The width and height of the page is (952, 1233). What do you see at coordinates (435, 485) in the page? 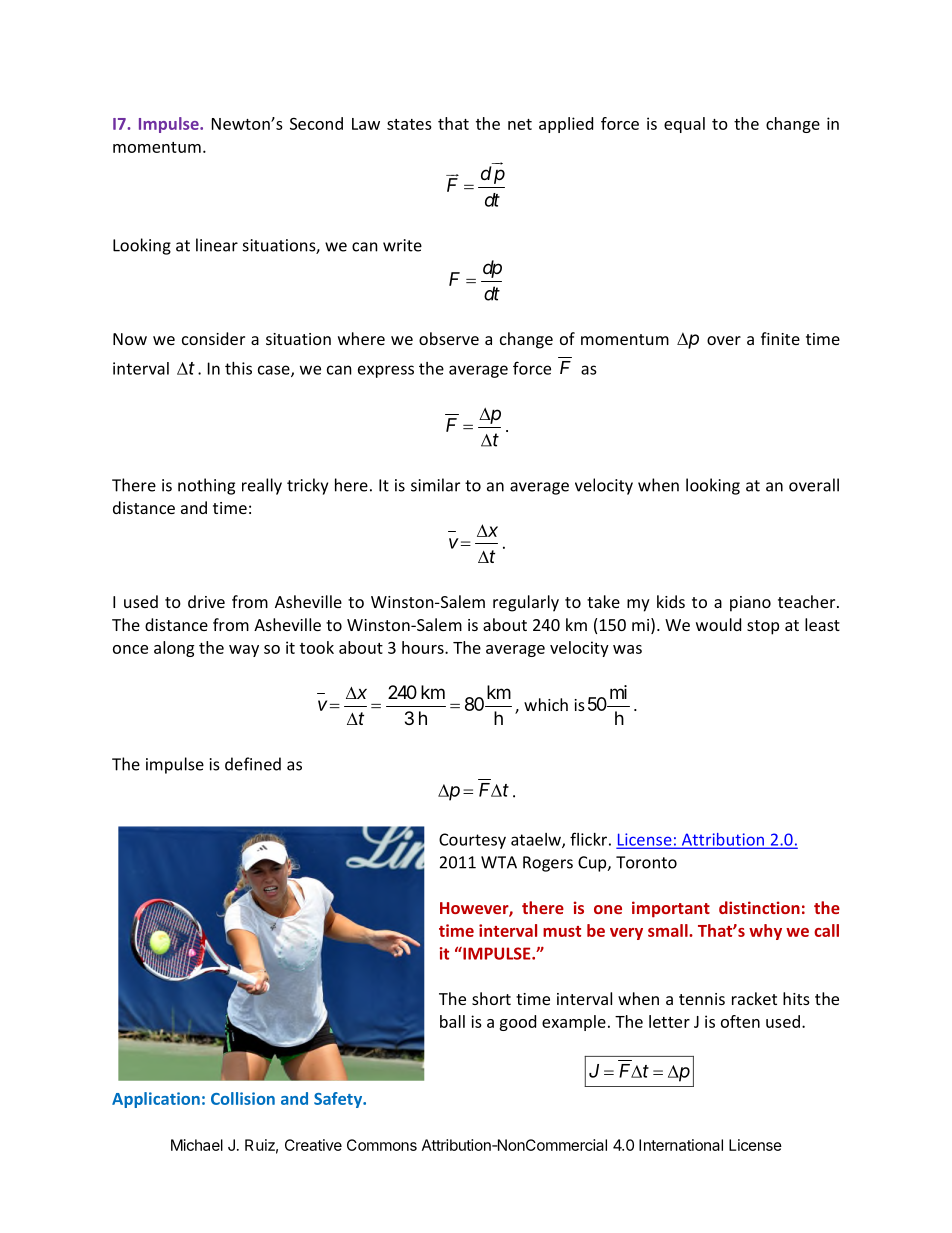
I see `similar` at bounding box center [435, 485].
